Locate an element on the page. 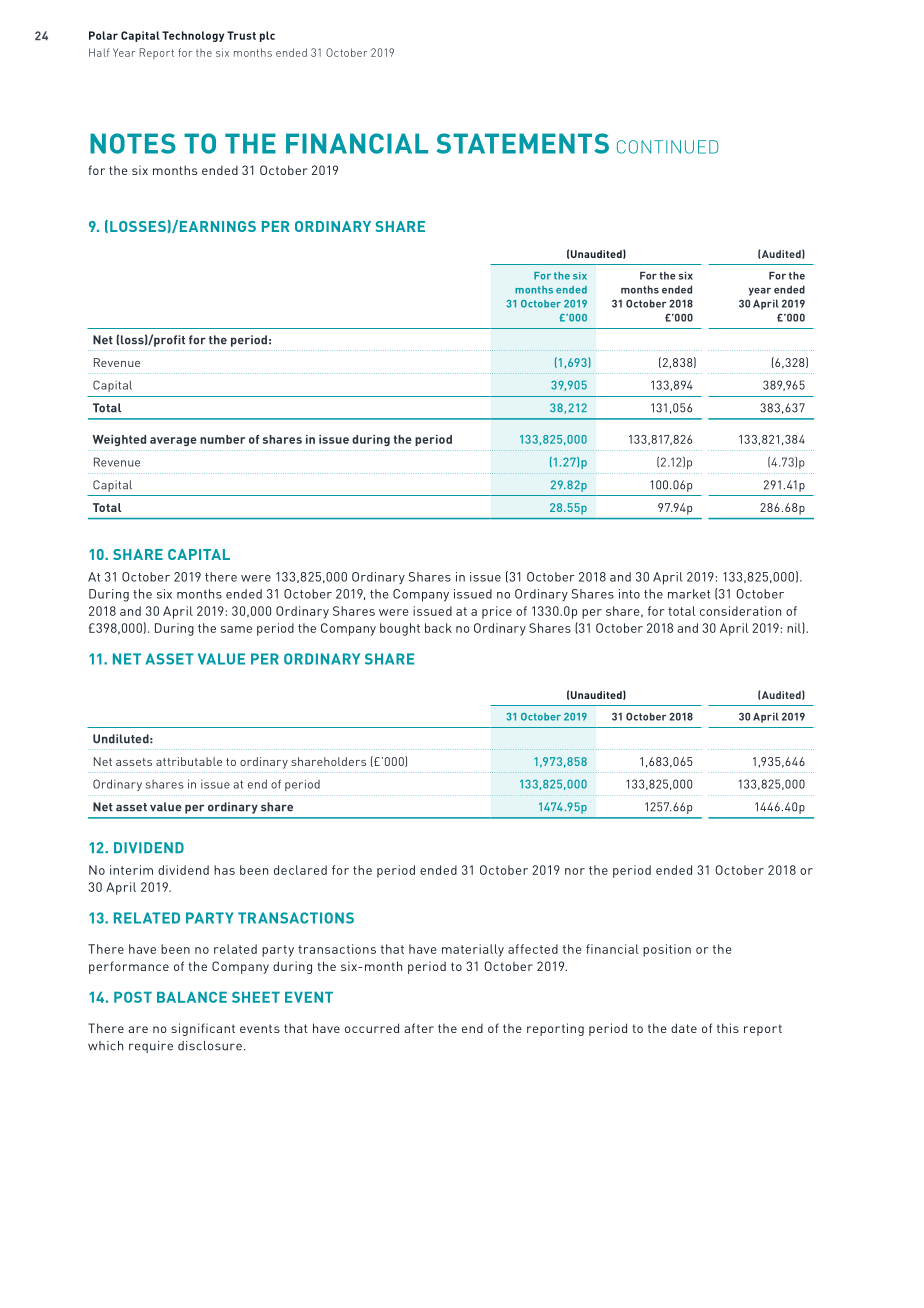 This document has width=924, height=1308. consideration is located at coordinates (740, 611).
